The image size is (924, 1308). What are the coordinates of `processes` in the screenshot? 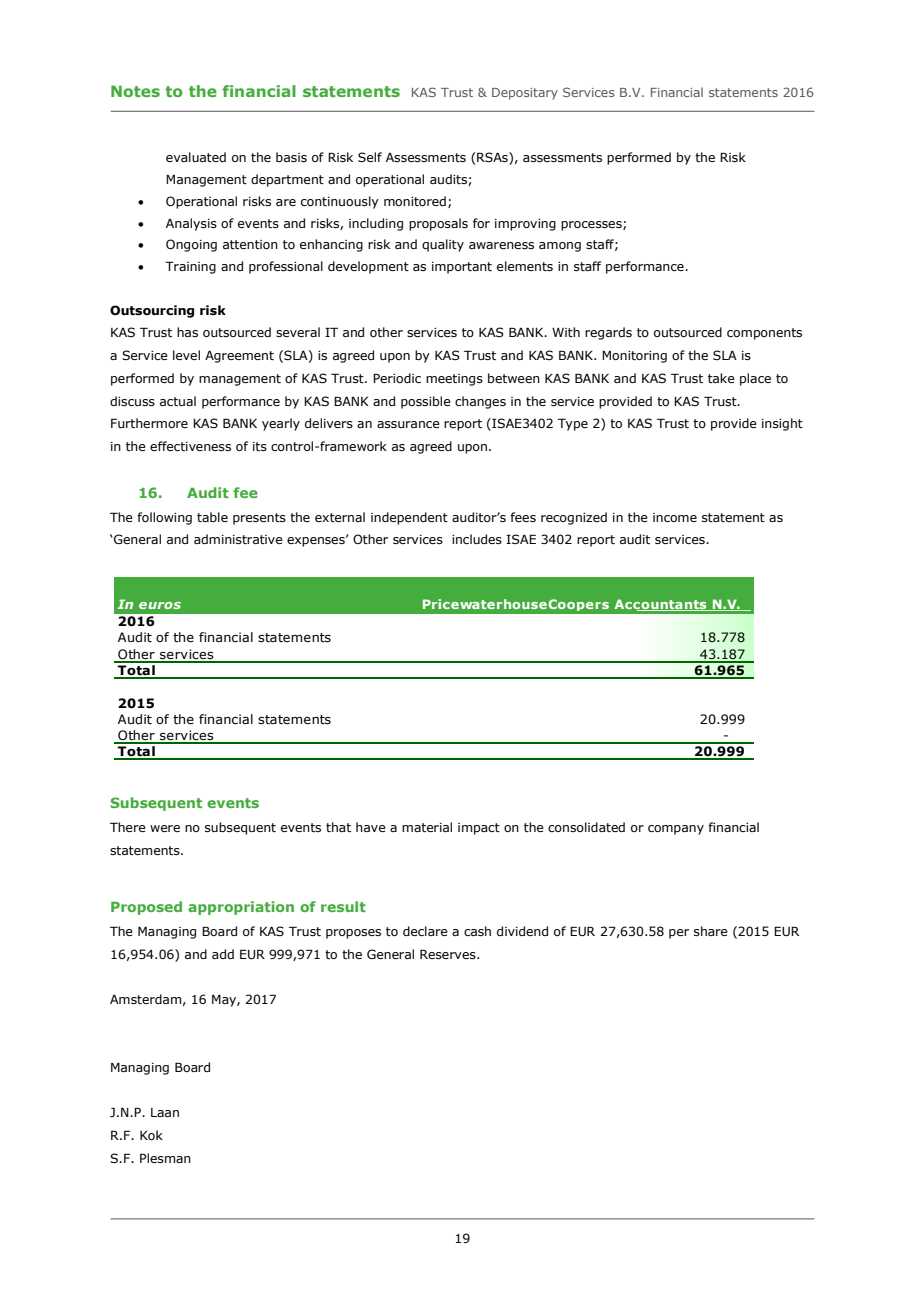 It's located at (592, 226).
